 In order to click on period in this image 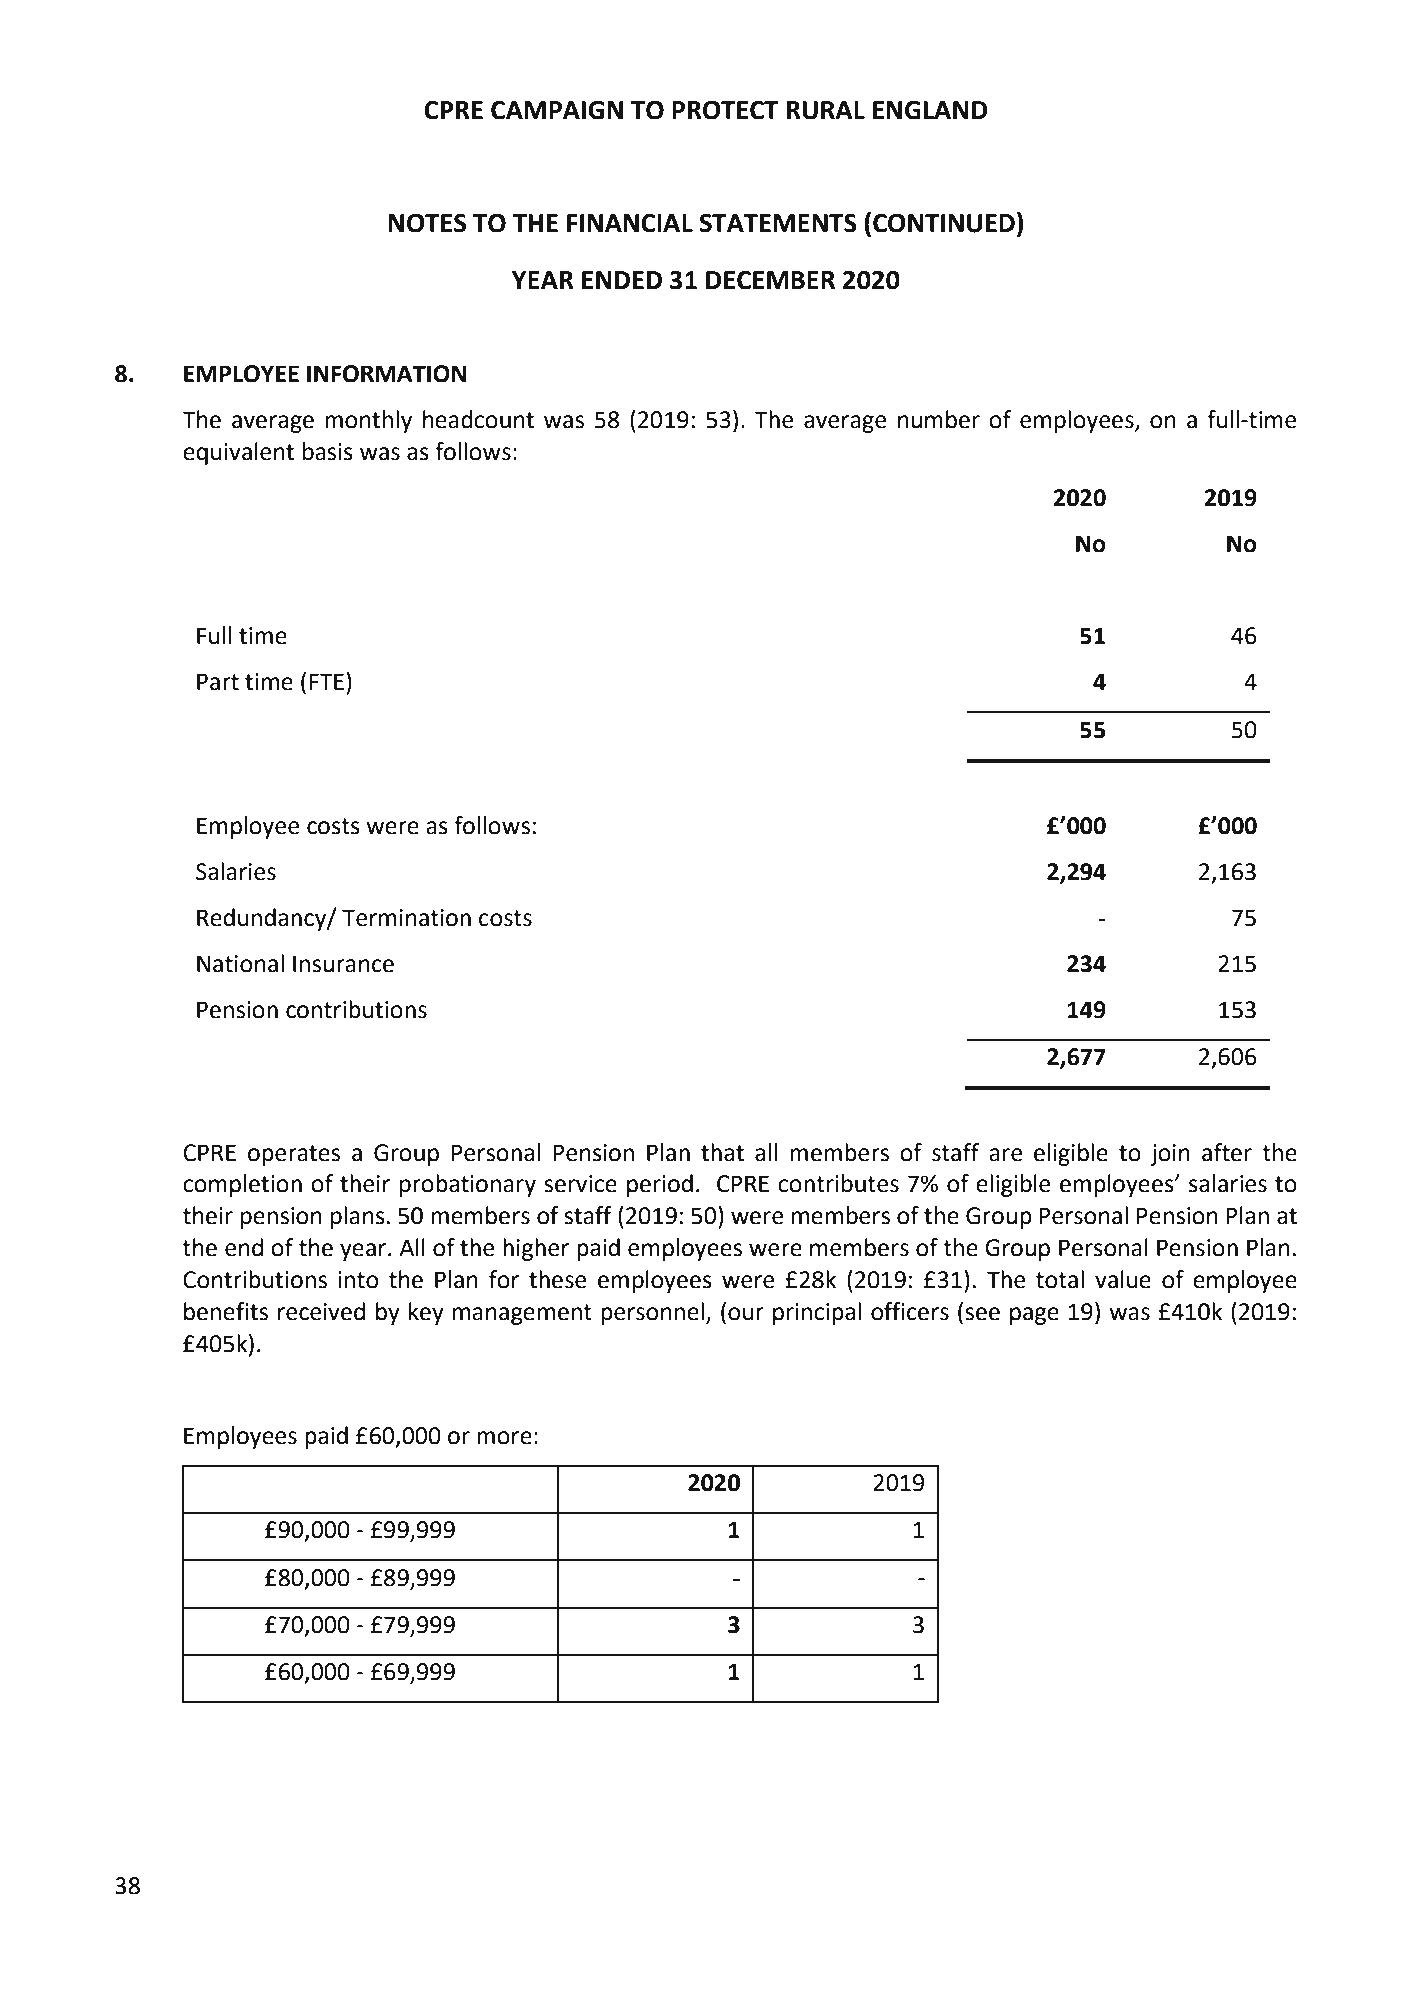, I will do `click(660, 1185)`.
